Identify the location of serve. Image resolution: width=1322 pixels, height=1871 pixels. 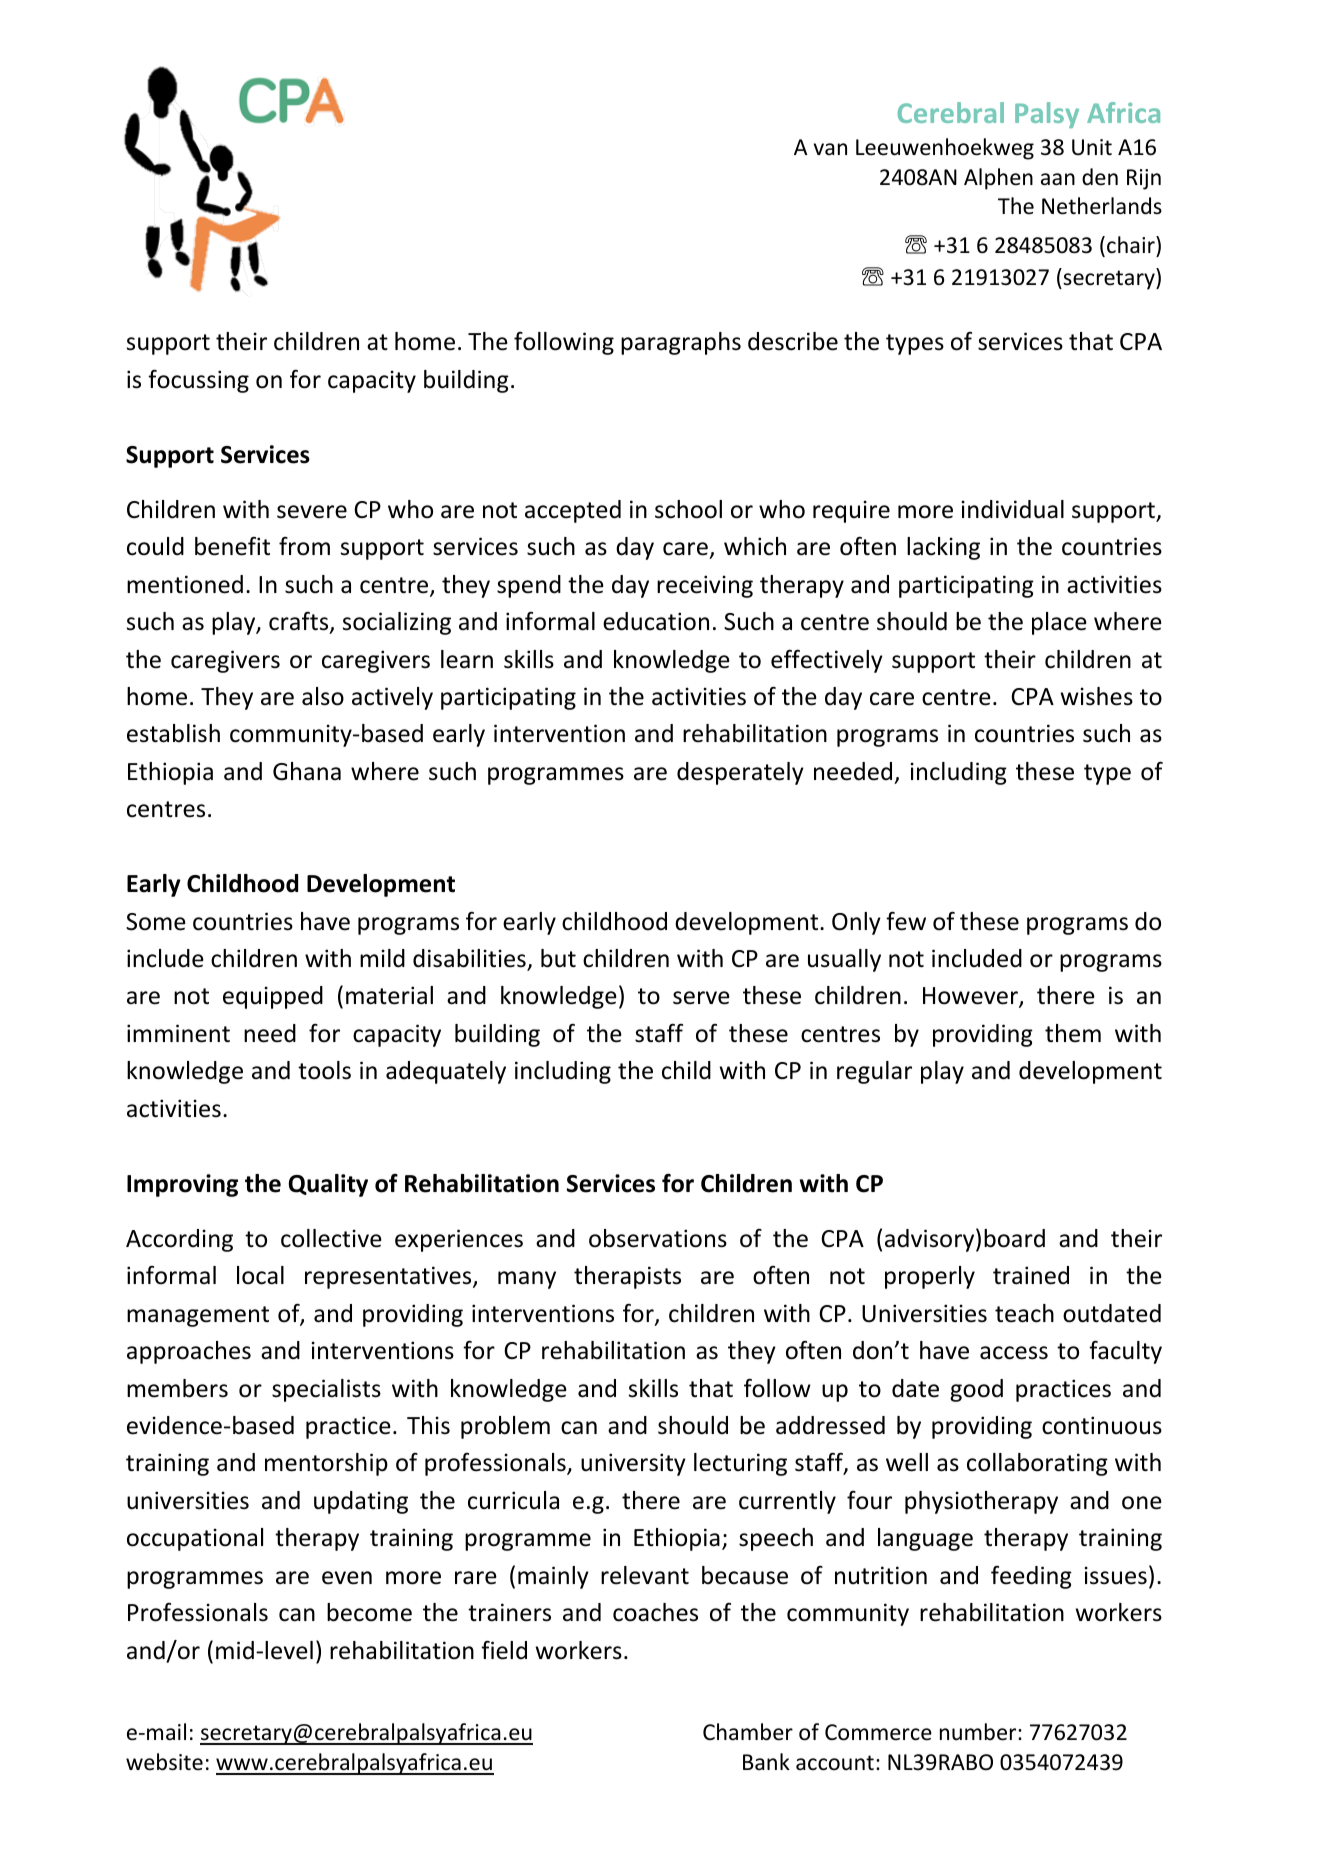
(701, 998).
